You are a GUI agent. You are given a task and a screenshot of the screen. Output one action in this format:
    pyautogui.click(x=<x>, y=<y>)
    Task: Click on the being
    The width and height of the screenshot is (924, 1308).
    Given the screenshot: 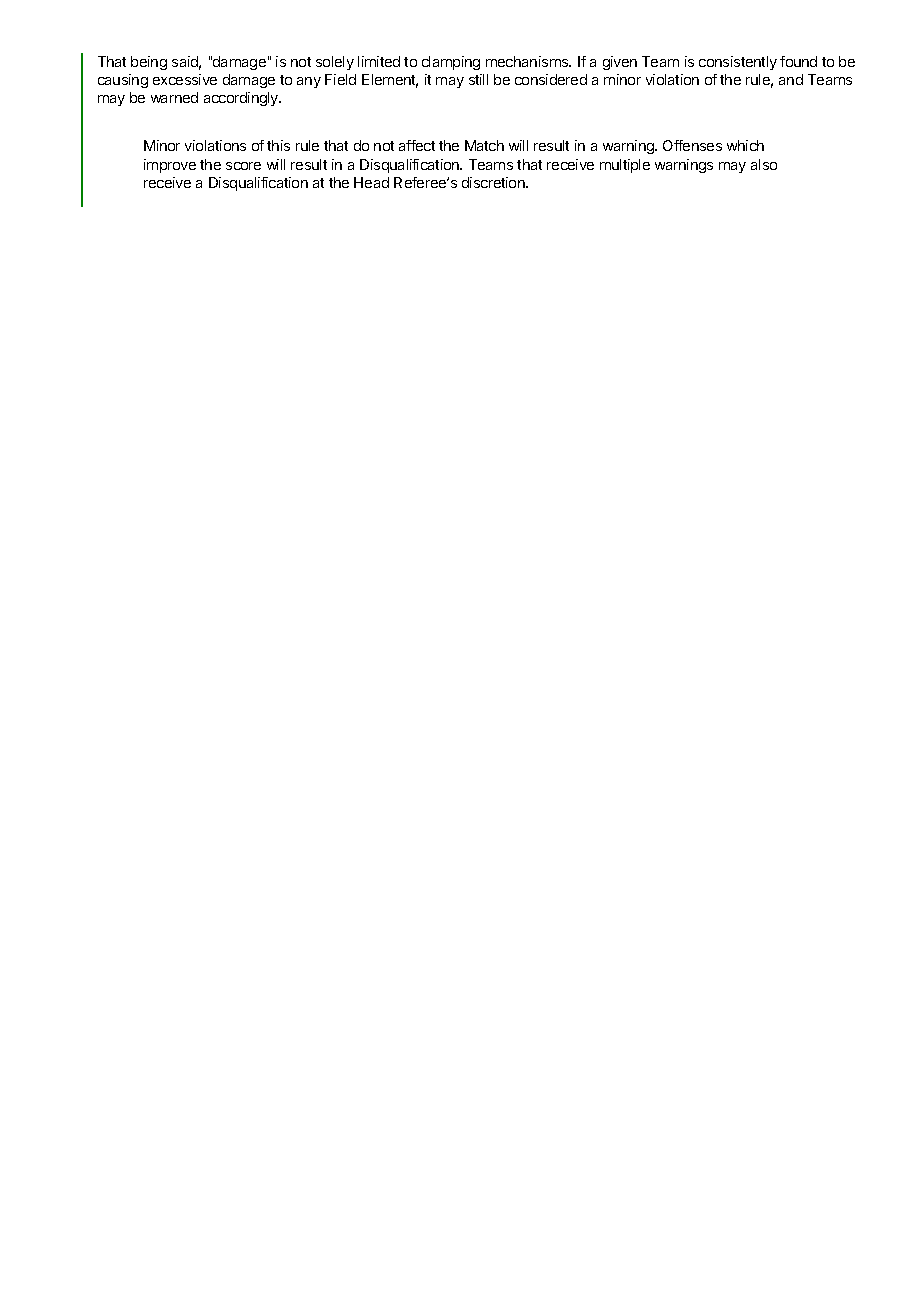 What is the action you would take?
    pyautogui.click(x=149, y=63)
